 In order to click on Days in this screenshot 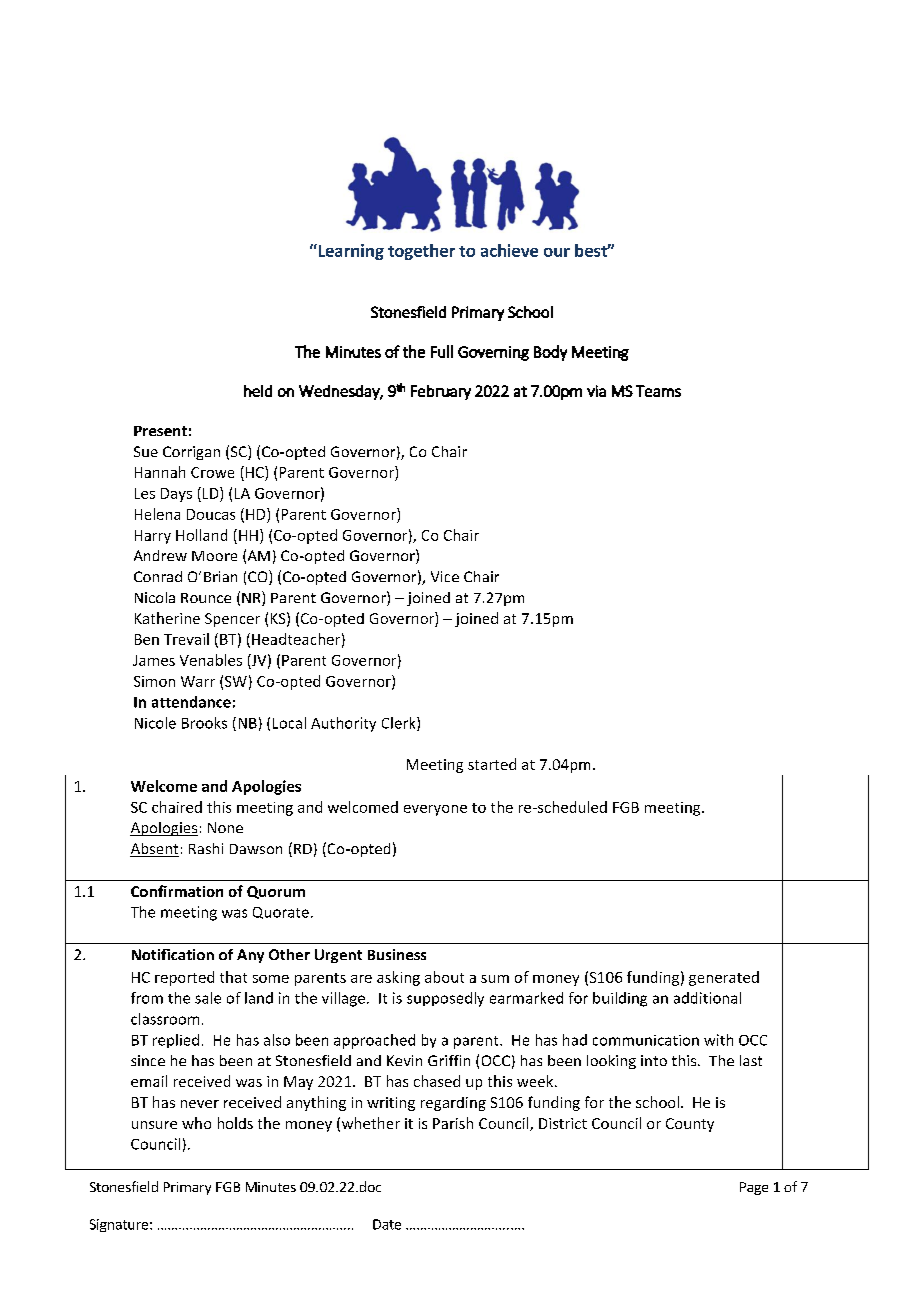, I will do `click(176, 495)`.
